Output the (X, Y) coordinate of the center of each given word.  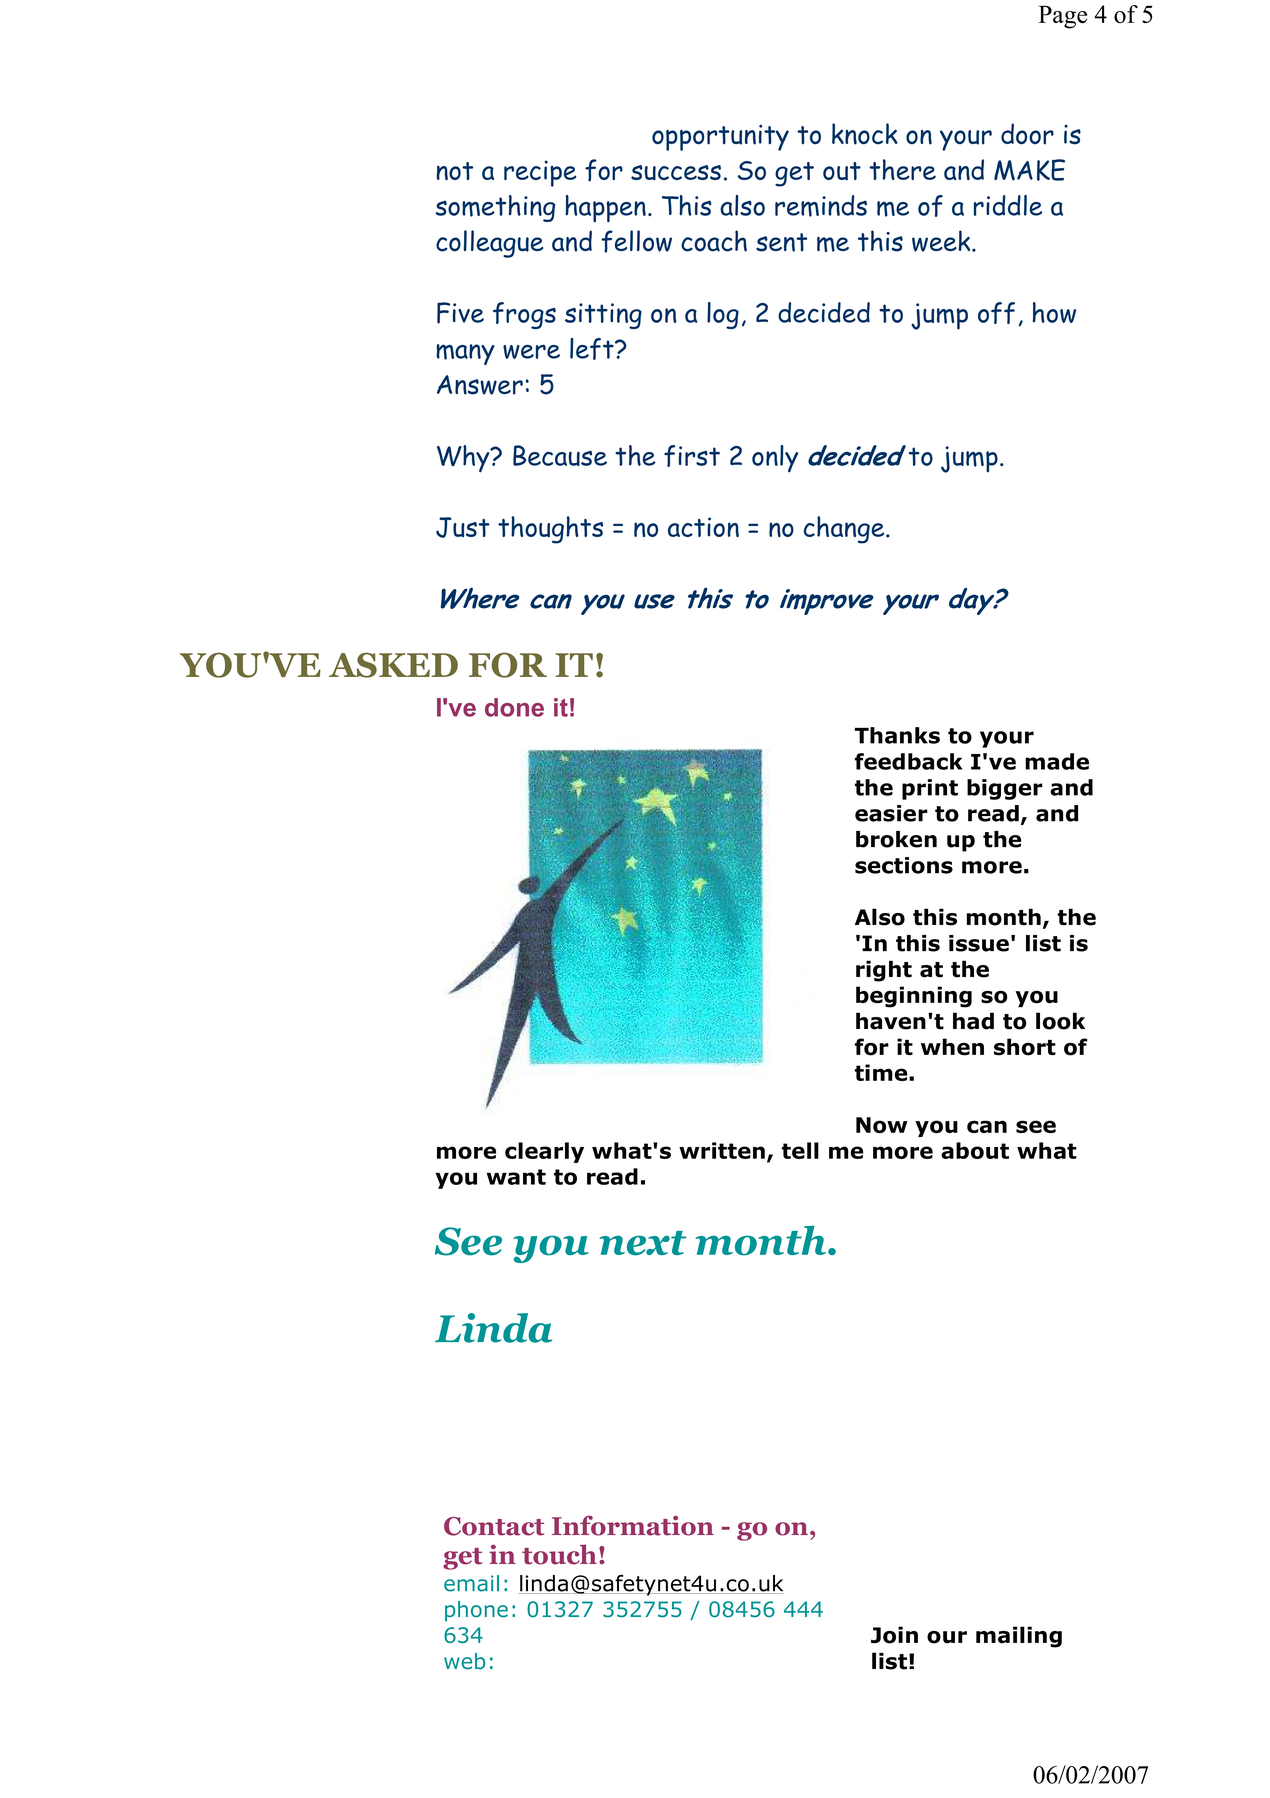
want (516, 1177)
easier (891, 813)
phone (476, 1611)
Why (464, 459)
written (722, 1150)
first (692, 456)
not (455, 171)
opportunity (720, 138)
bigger (1005, 789)
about (975, 1150)
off (996, 313)
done (514, 707)
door (1027, 134)
